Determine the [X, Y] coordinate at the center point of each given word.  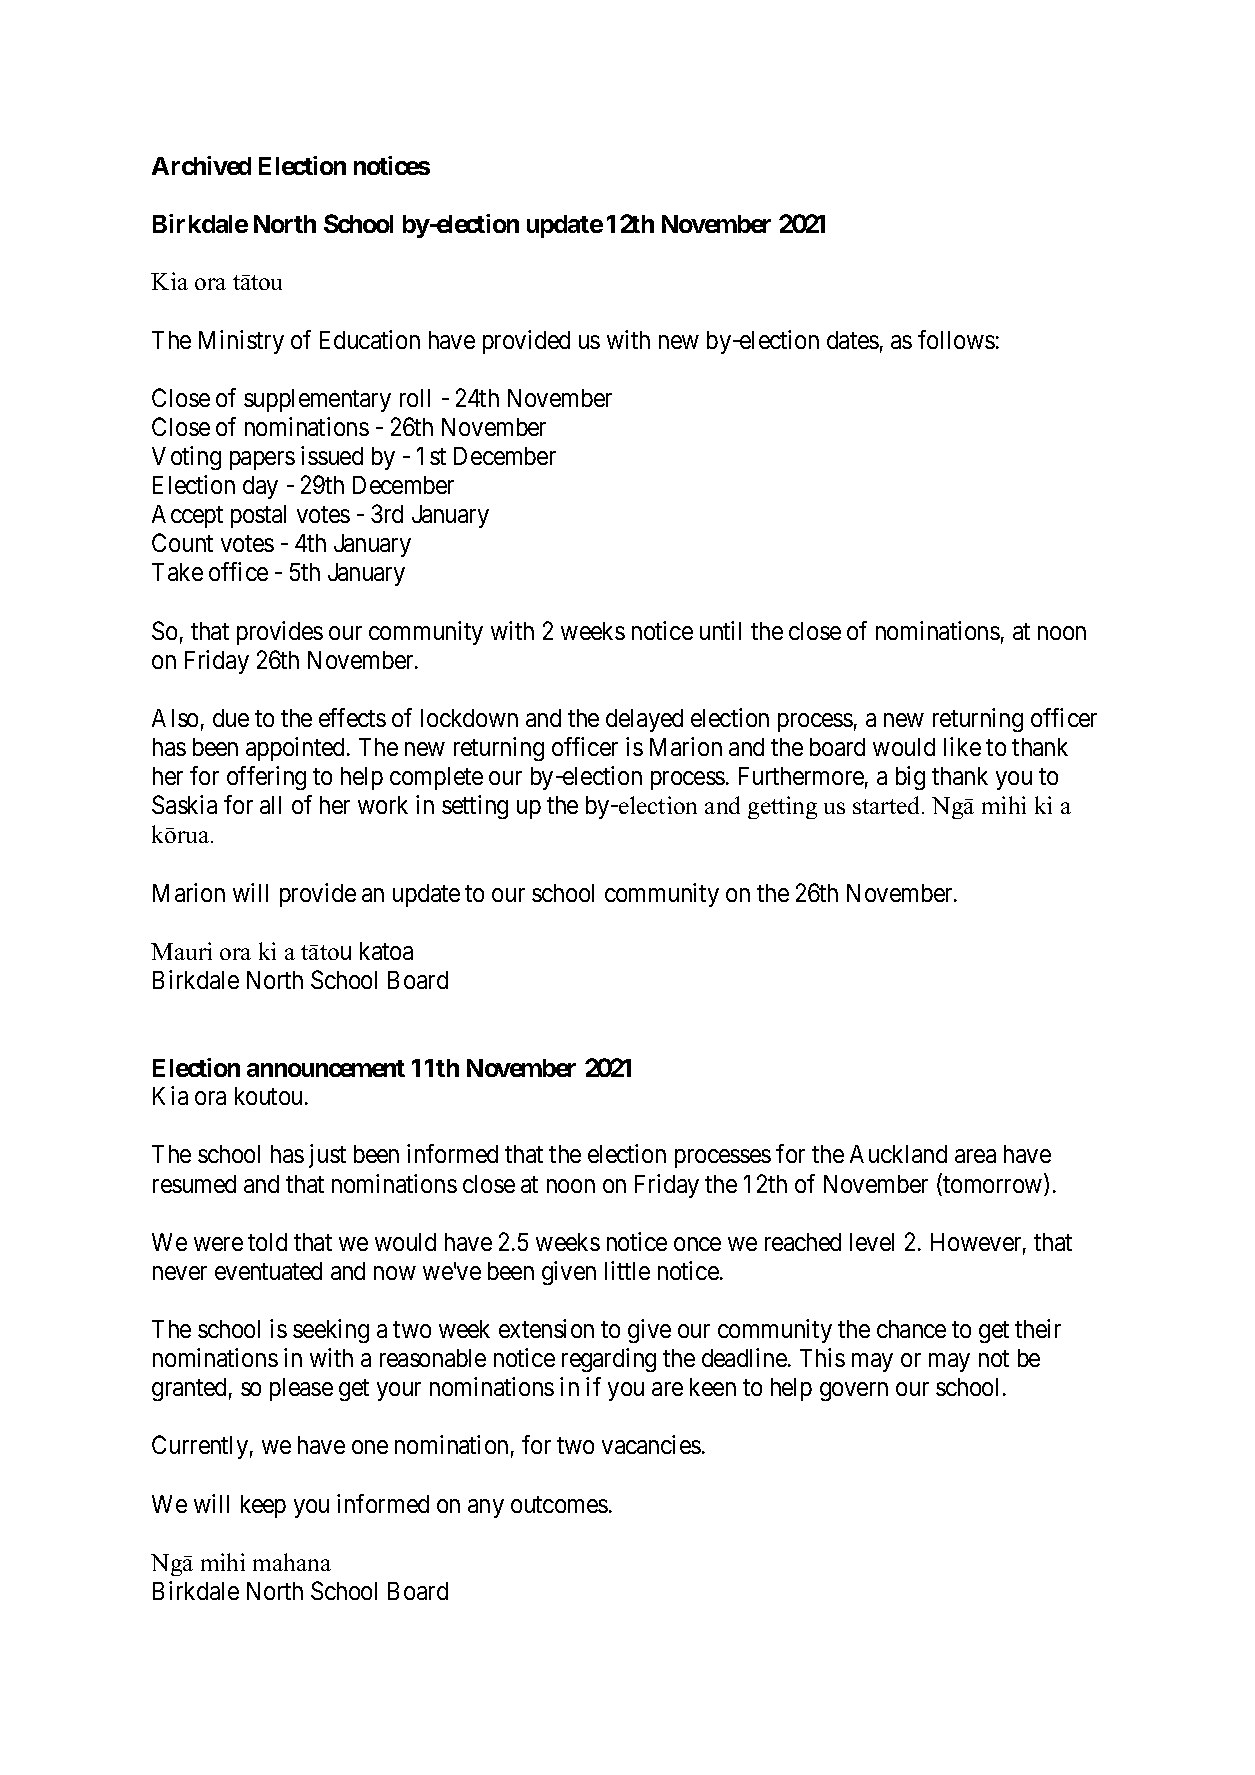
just [327, 1156]
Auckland [898, 1154]
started [888, 805]
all [270, 805]
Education [370, 339]
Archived [201, 165]
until [720, 630]
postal [258, 516]
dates [853, 340]
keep [263, 1506]
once [697, 1244]
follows [956, 339]
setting [475, 807]
